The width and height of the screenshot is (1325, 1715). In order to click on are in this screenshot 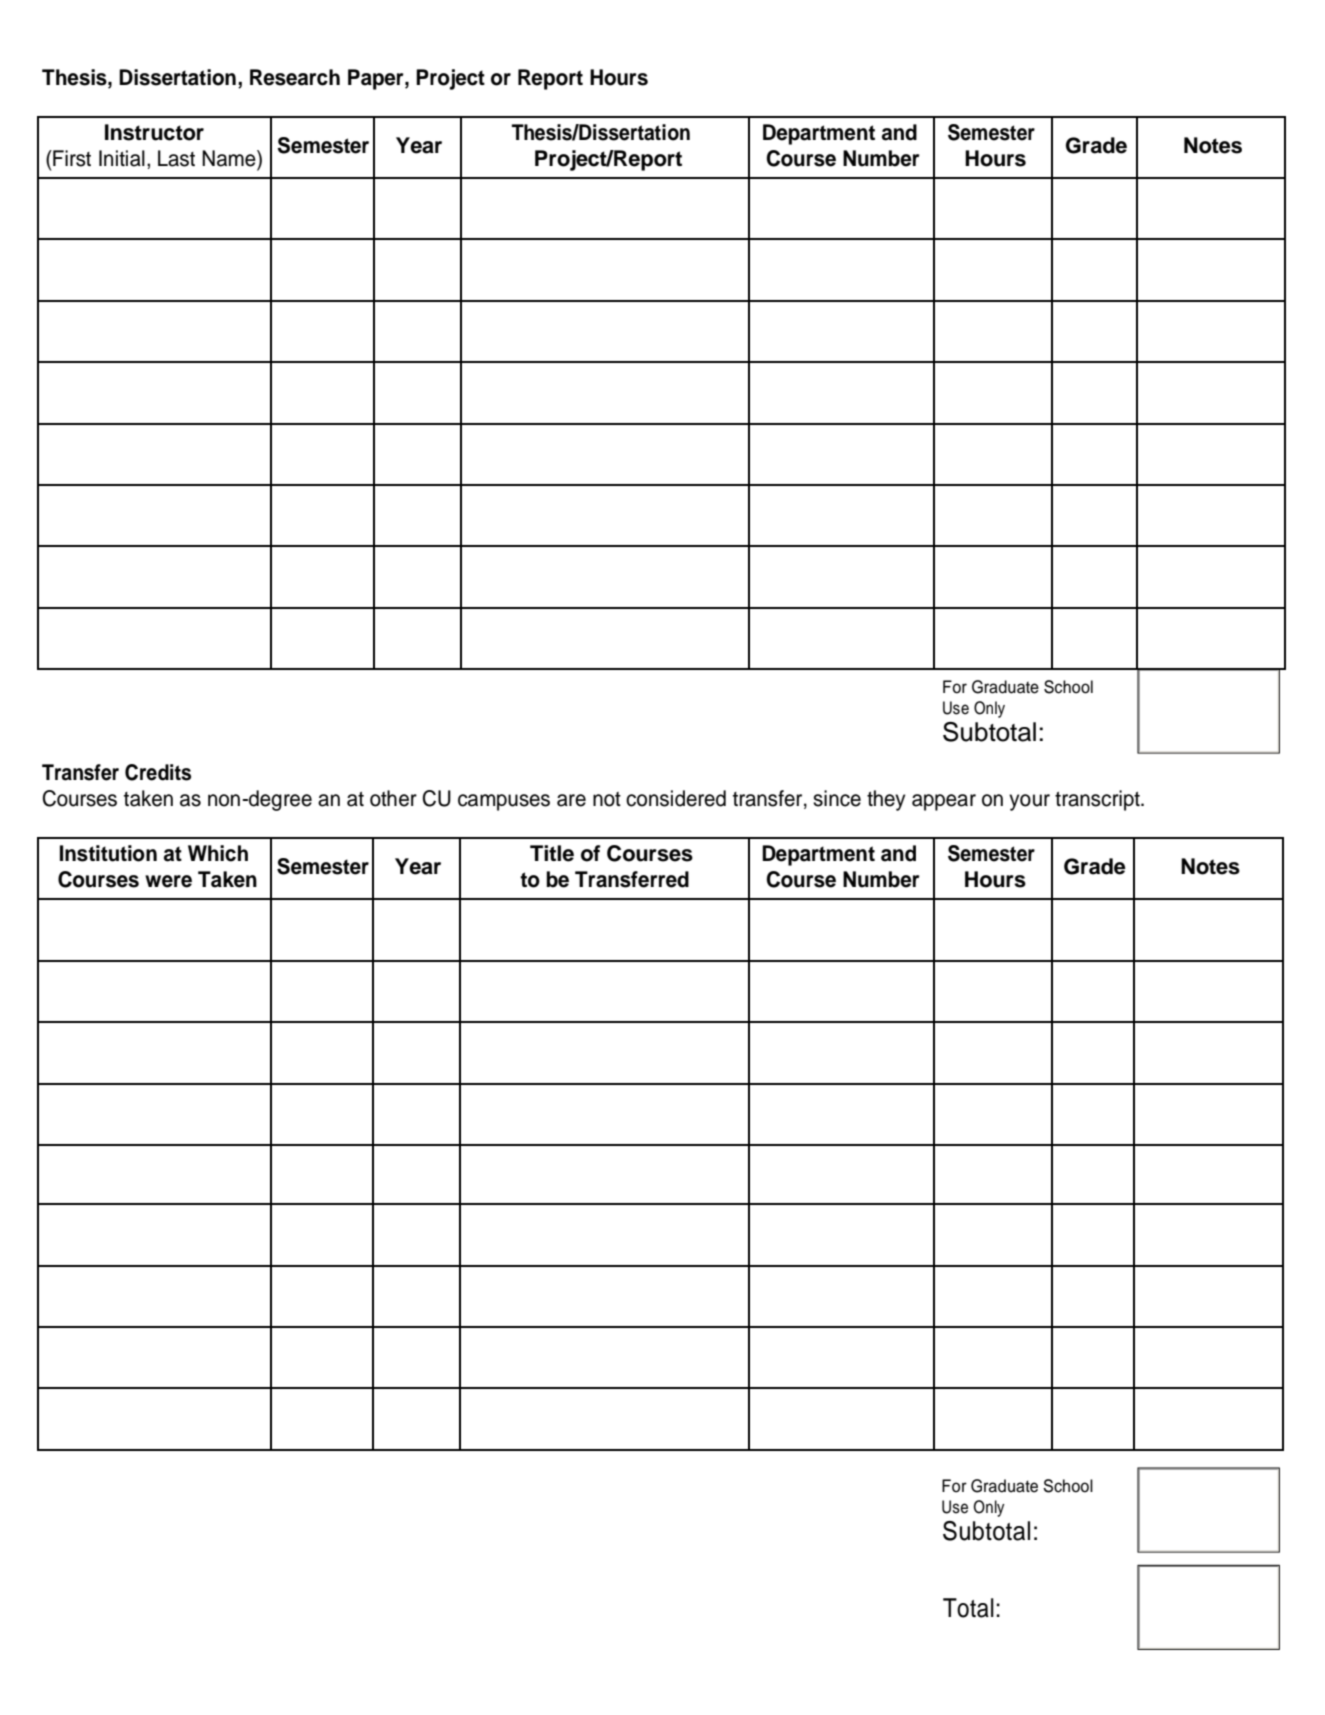, I will do `click(571, 800)`.
